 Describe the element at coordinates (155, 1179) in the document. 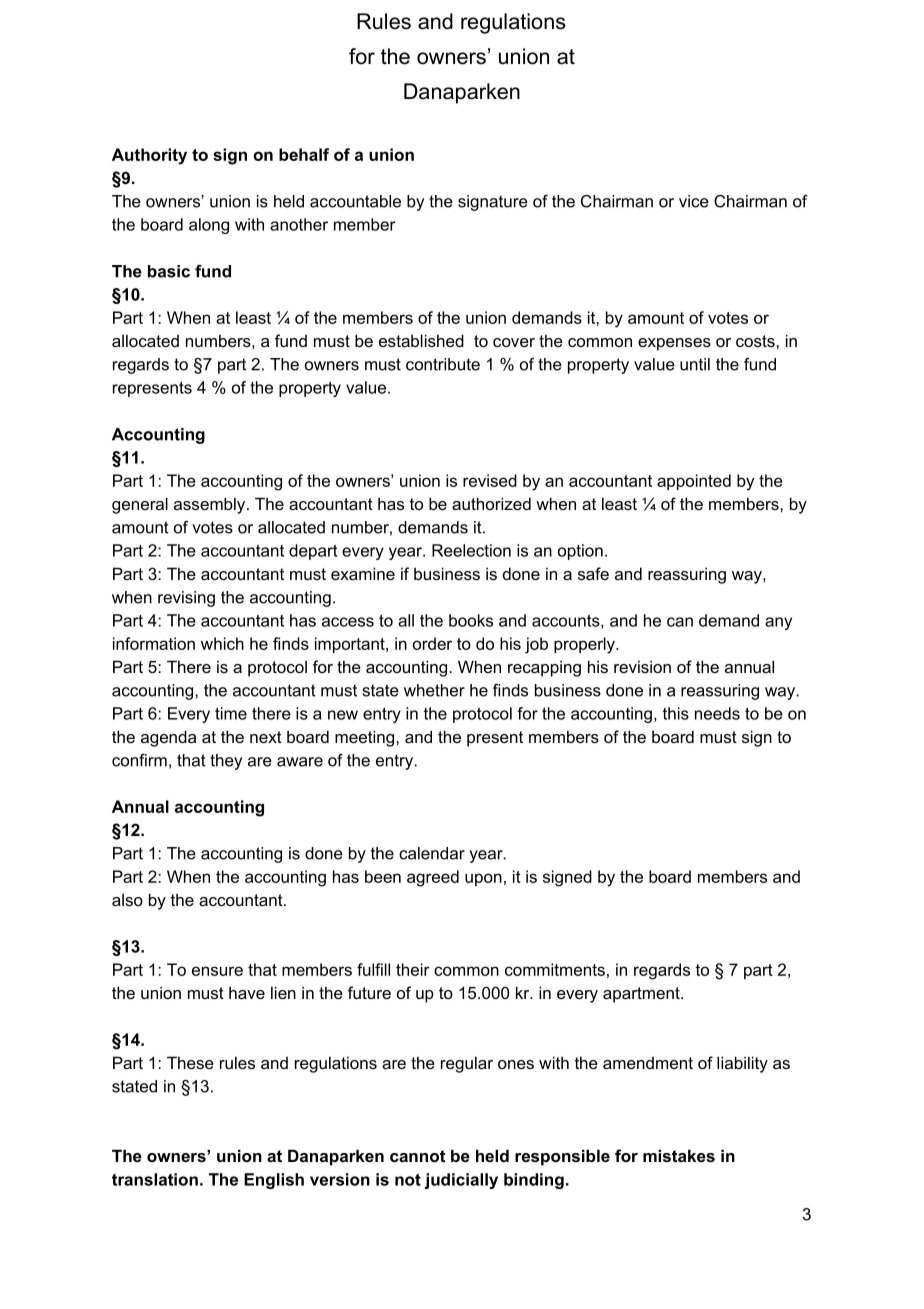

I see `translation` at that location.
